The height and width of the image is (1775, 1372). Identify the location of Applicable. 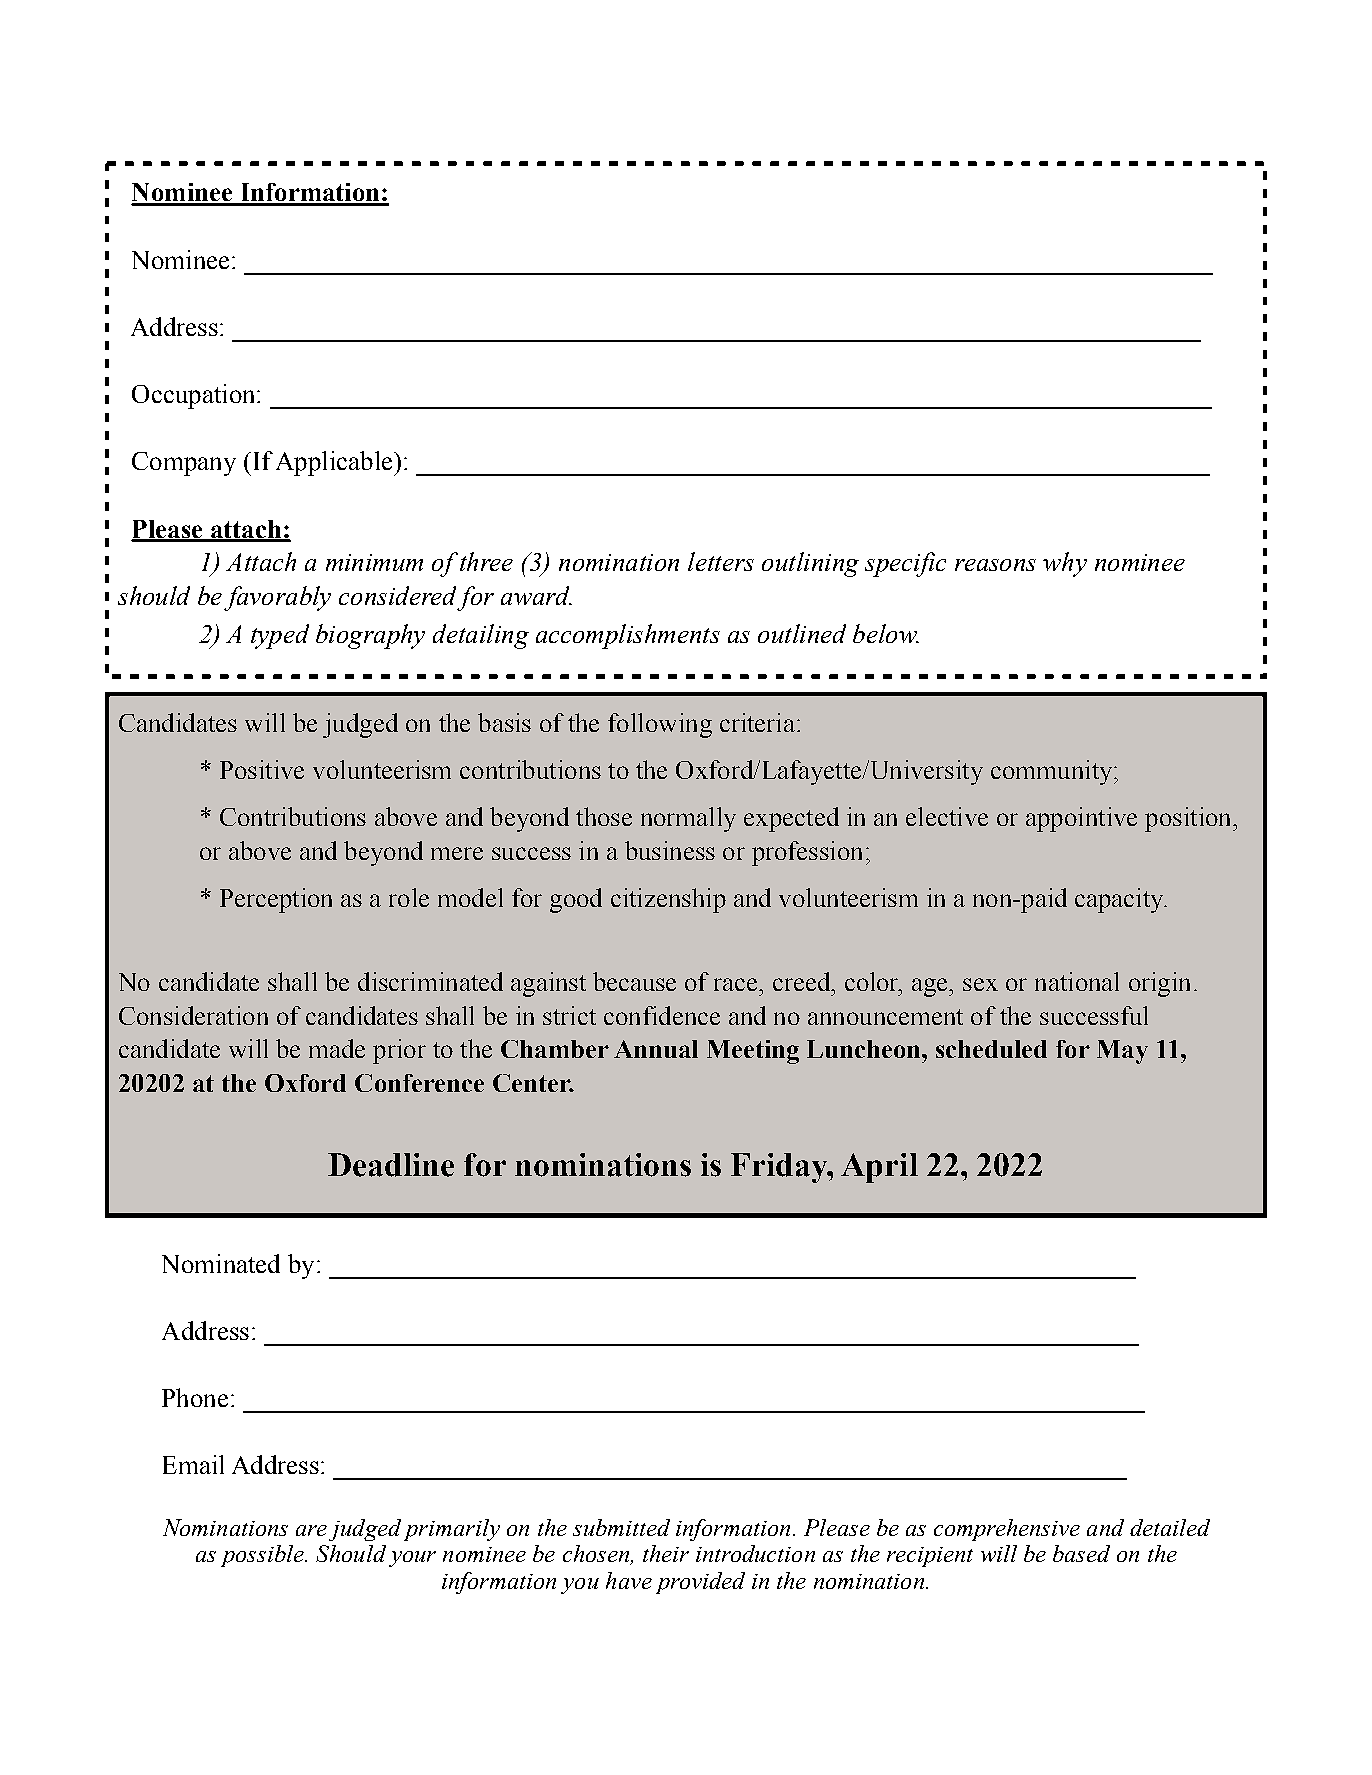
(335, 463).
